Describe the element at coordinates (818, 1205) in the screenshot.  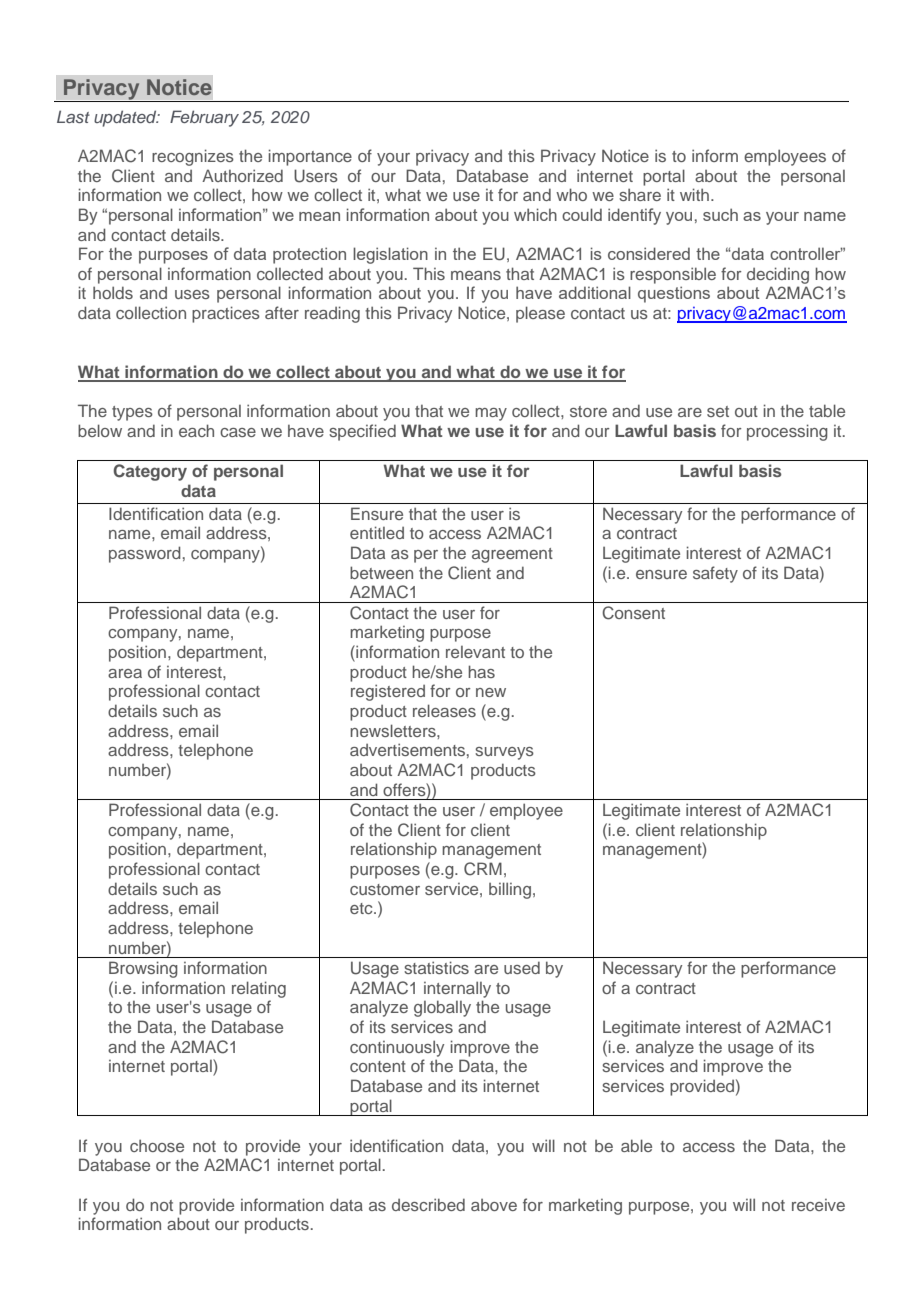
I see `receive` at that location.
